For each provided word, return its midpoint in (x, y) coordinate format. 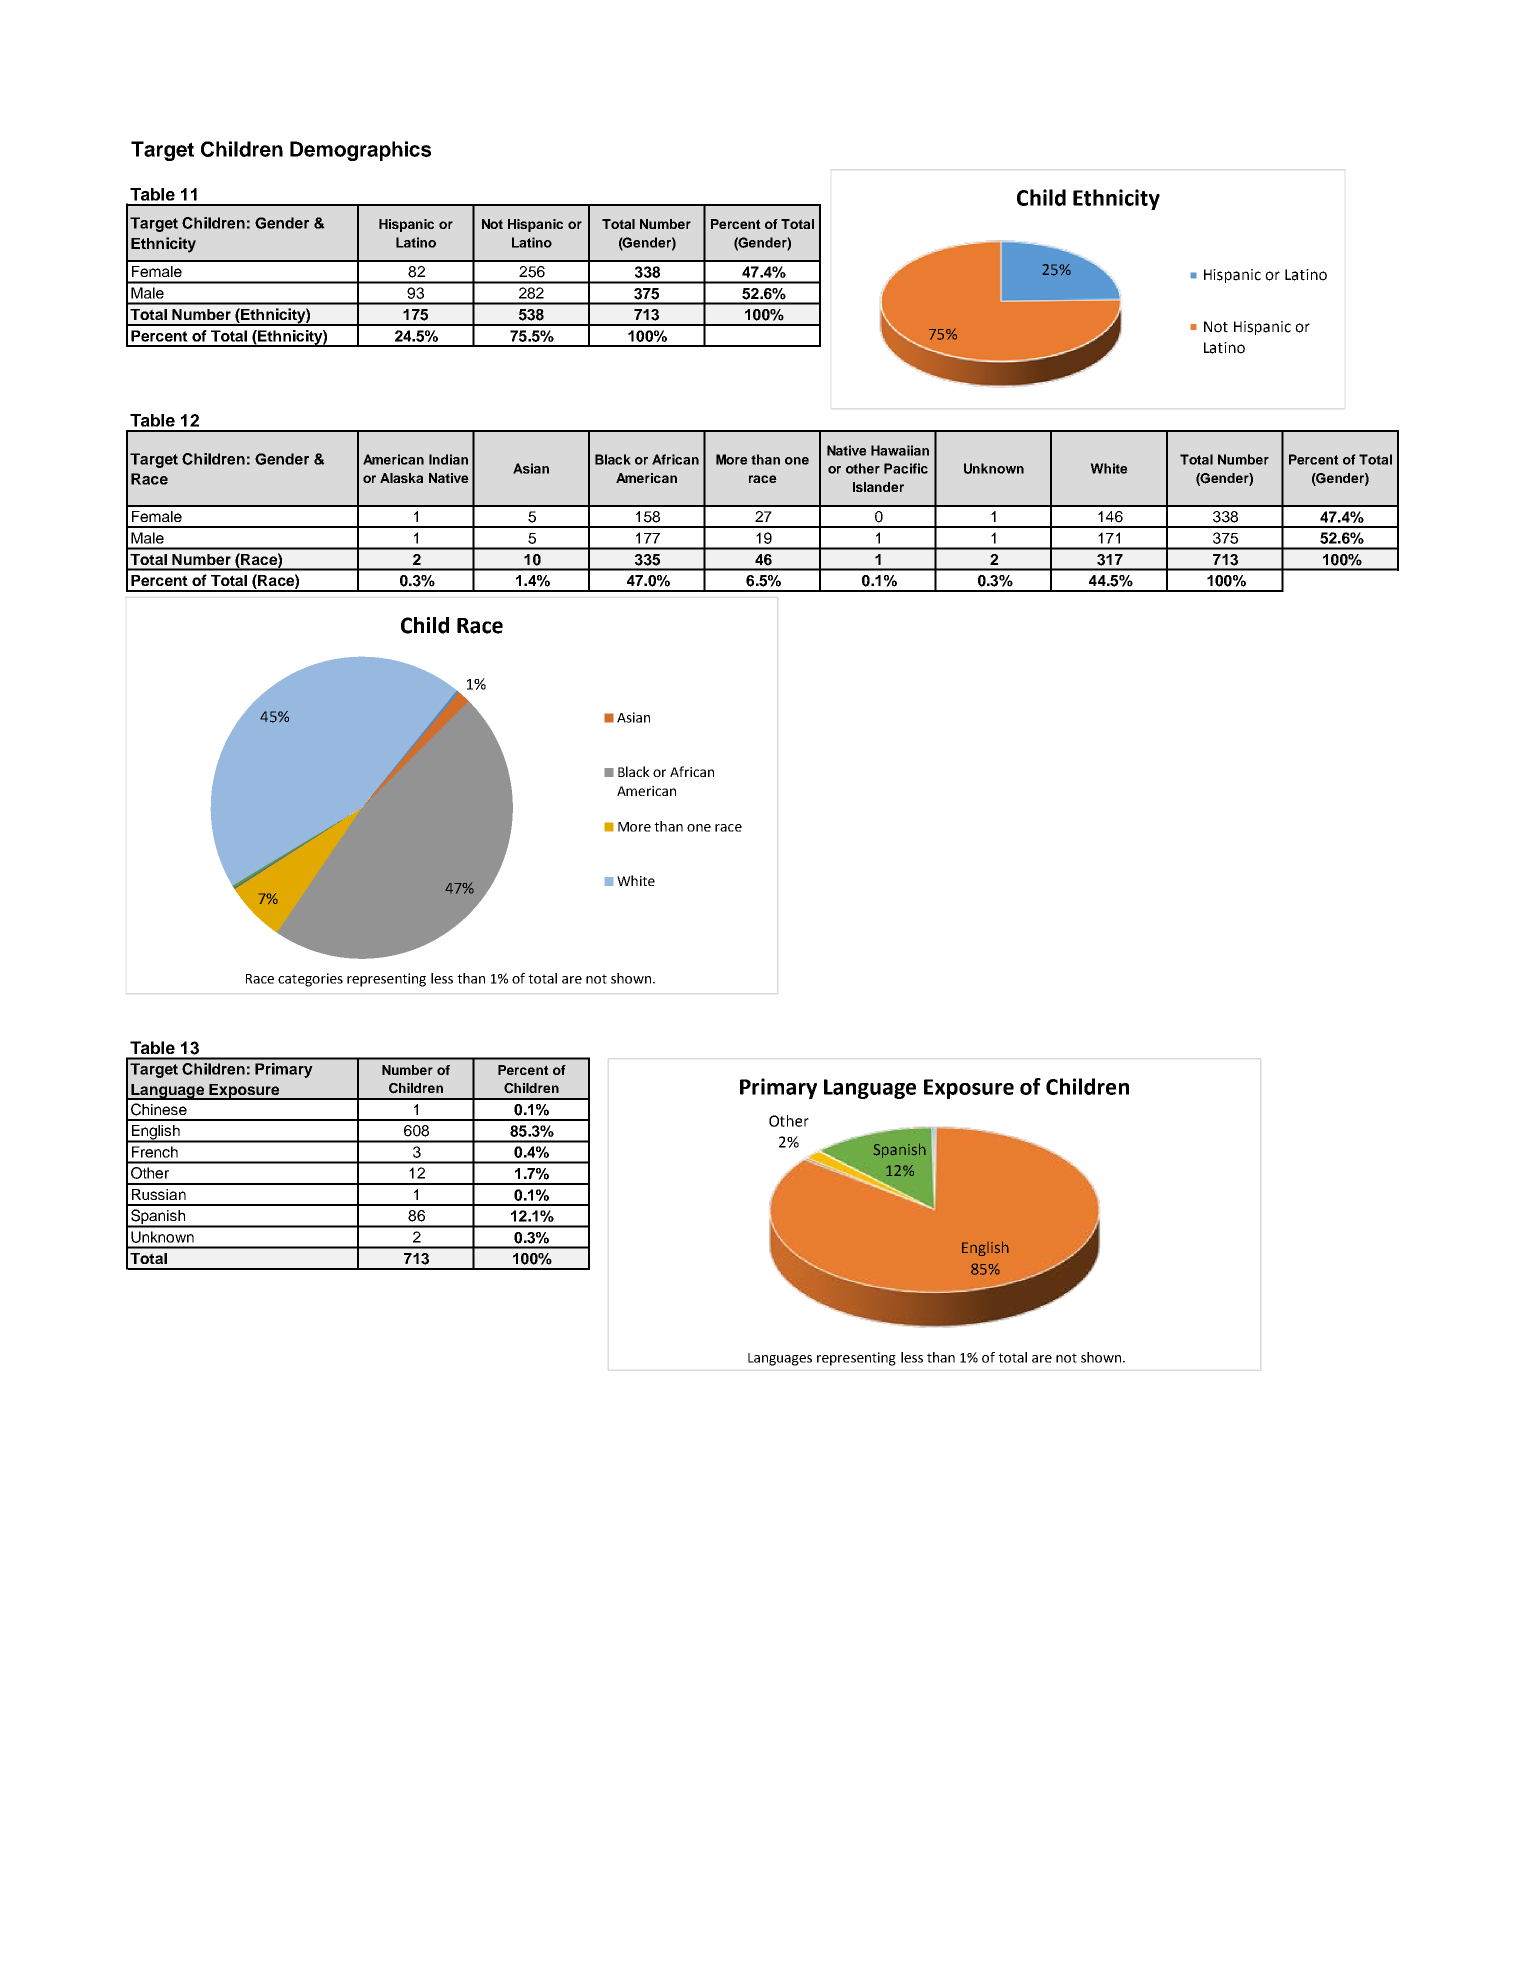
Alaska (401, 478)
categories (310, 980)
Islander (878, 487)
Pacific (906, 468)
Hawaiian (900, 450)
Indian (448, 459)
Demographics (360, 151)
